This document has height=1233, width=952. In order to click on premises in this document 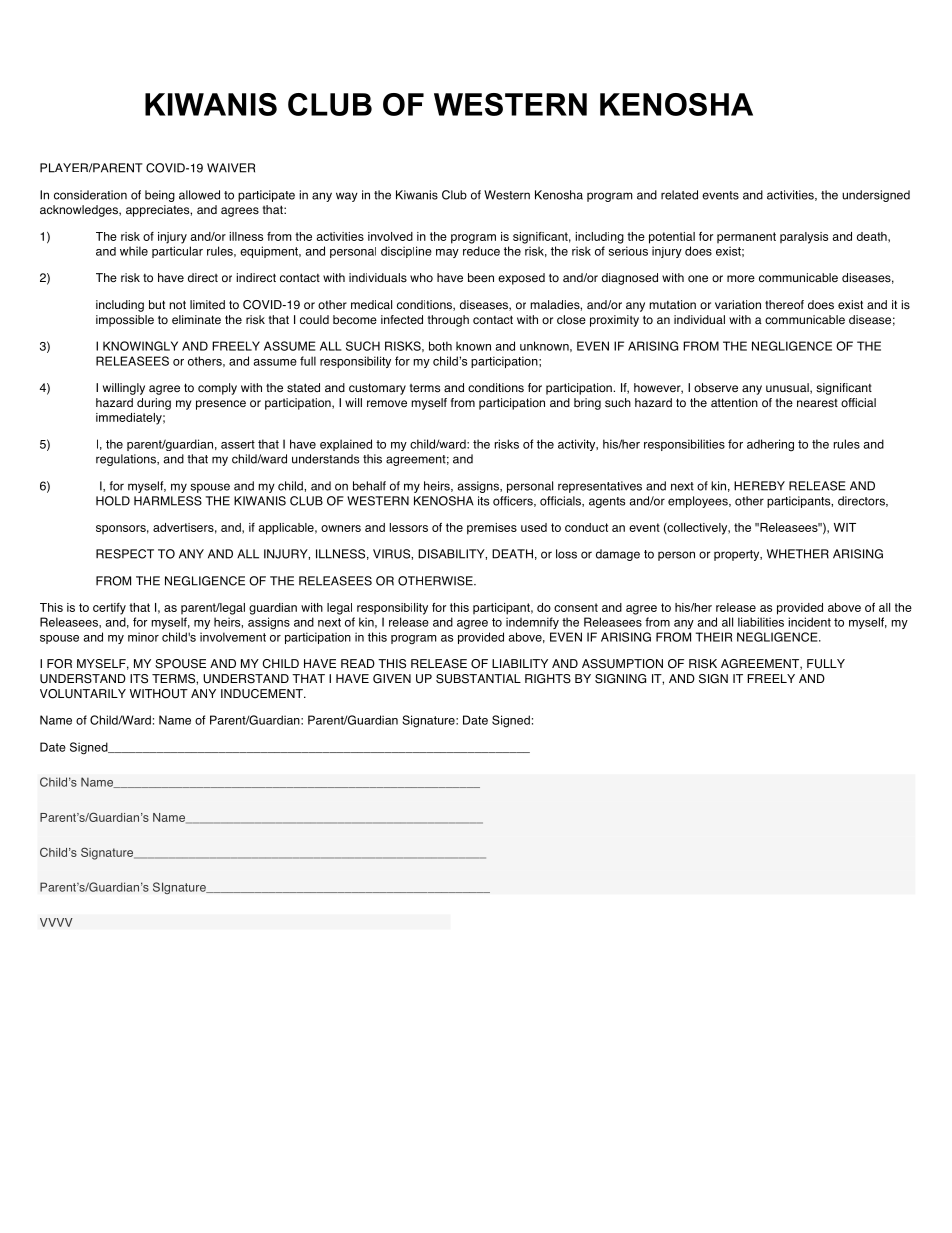, I will do `click(492, 529)`.
